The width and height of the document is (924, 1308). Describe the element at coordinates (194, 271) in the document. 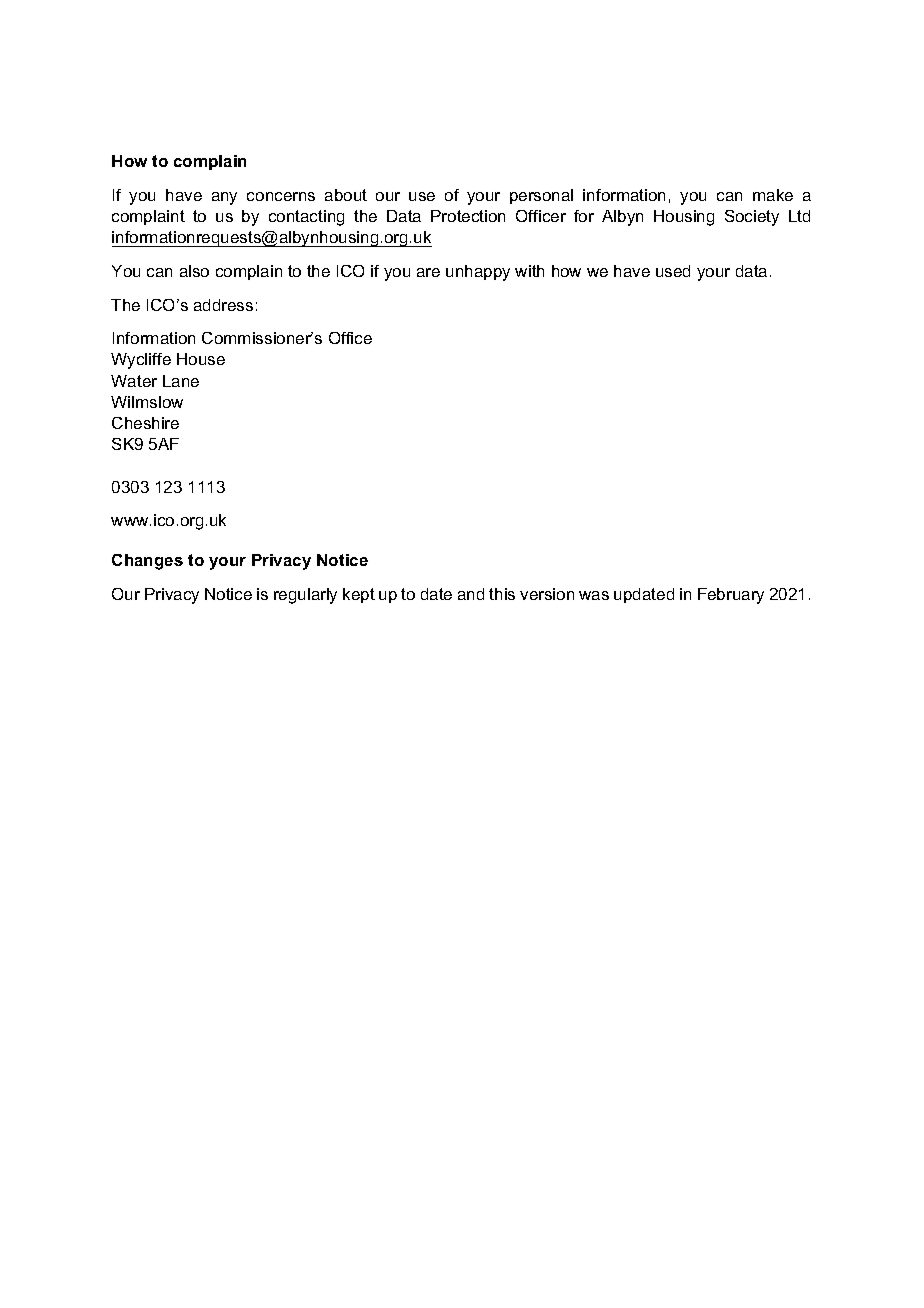

I see `also` at that location.
